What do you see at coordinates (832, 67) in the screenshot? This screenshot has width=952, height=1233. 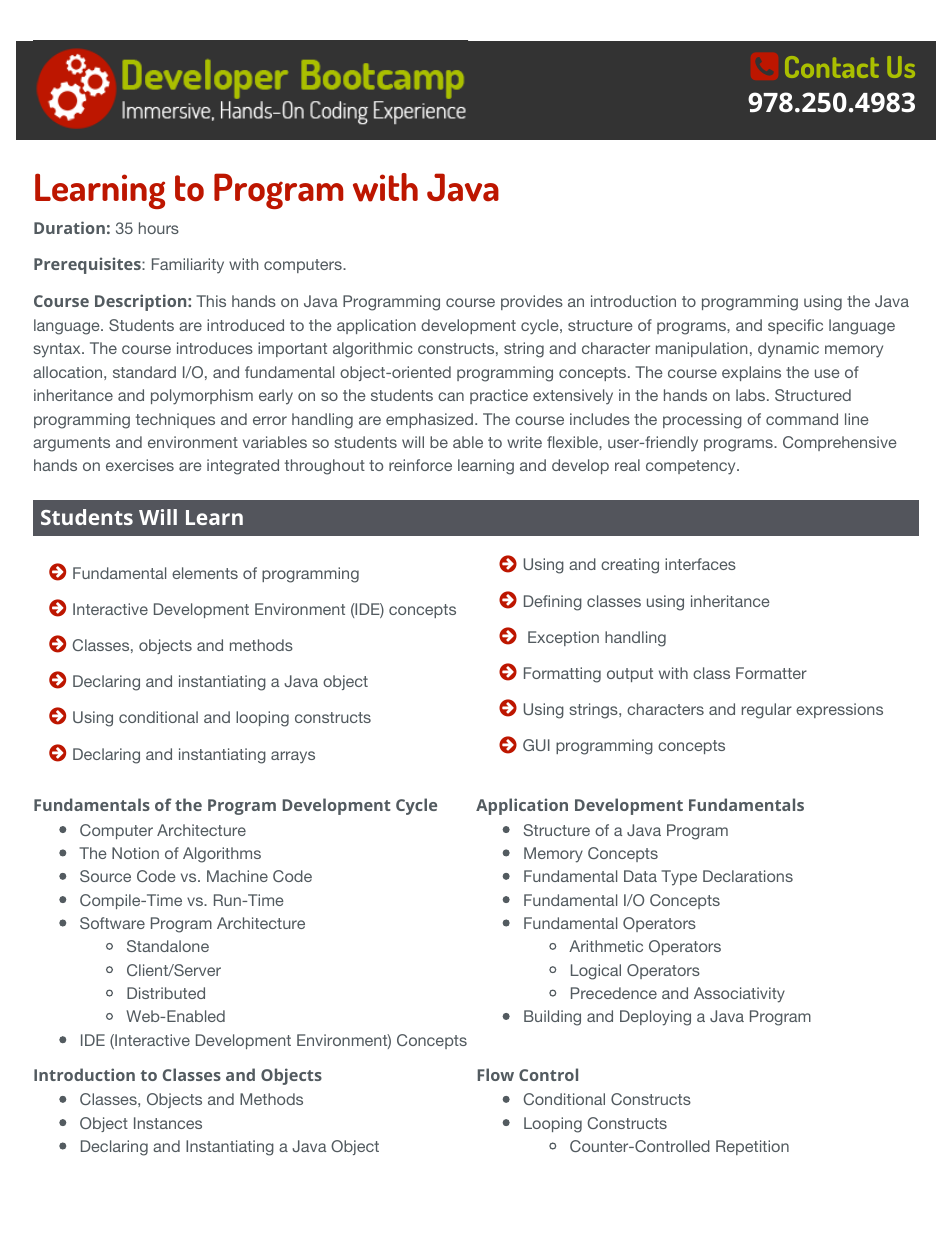 I see `Contact` at bounding box center [832, 67].
